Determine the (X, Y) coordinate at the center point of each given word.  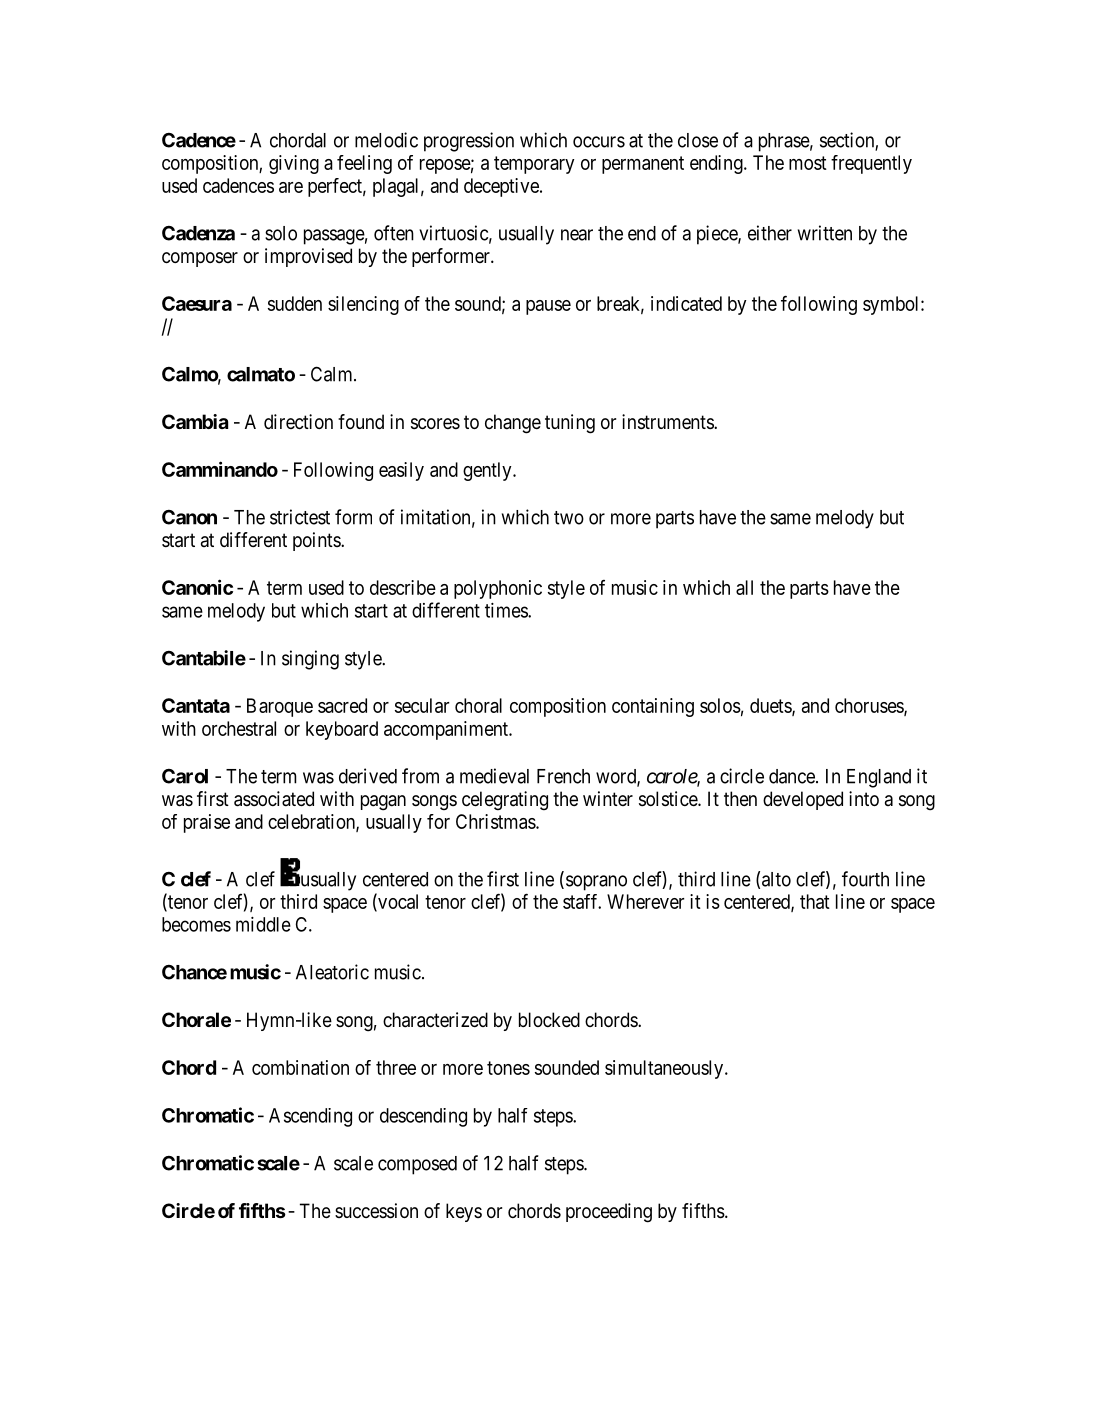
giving (294, 164)
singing (310, 660)
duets (771, 706)
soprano (595, 883)
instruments (668, 422)
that (815, 901)
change (513, 424)
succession (376, 1211)
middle (263, 924)
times (507, 610)
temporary (534, 165)
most (808, 163)
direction (298, 421)
